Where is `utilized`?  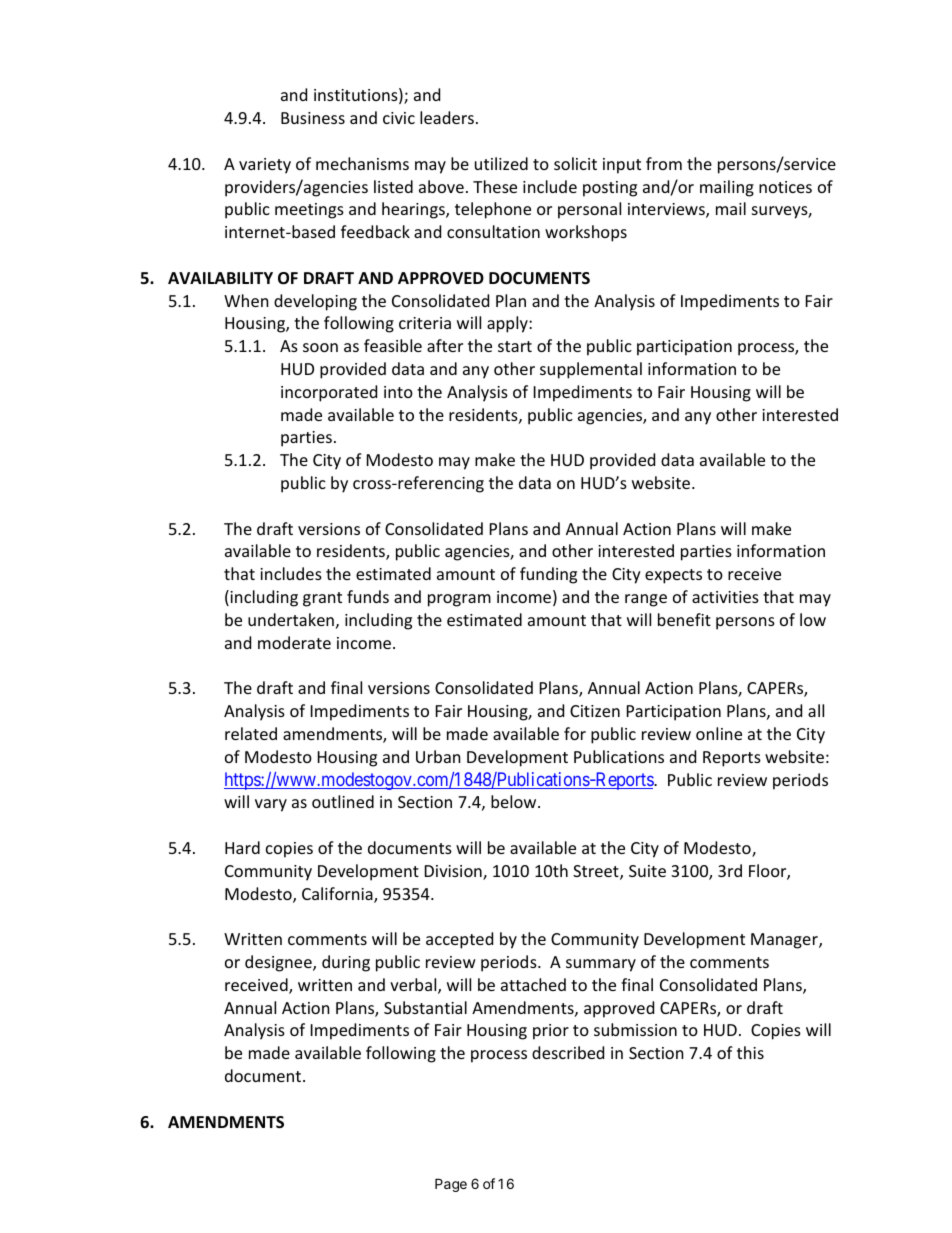
utilized is located at coordinates (501, 163).
